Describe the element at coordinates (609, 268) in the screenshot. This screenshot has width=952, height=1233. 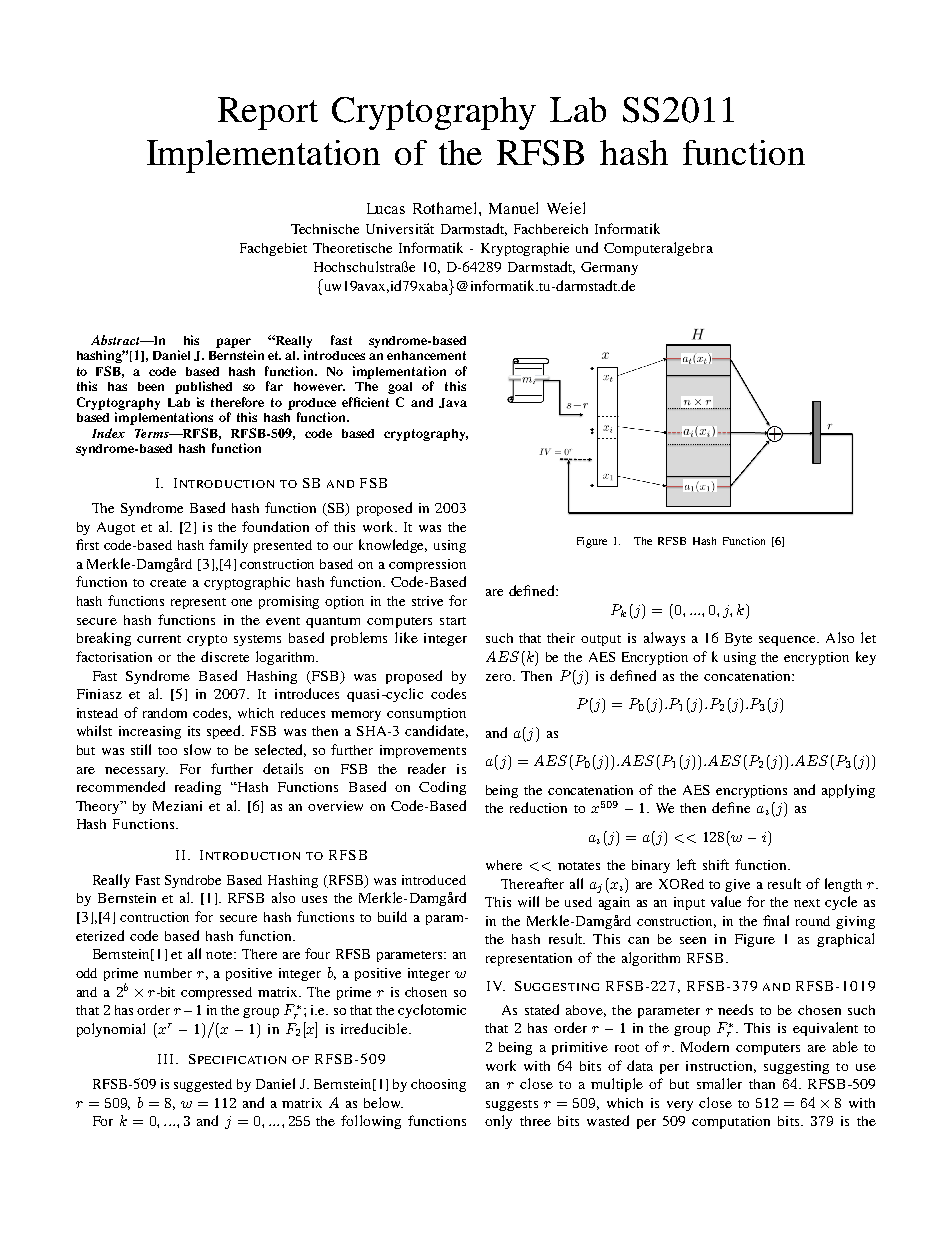
I see `Germany` at that location.
